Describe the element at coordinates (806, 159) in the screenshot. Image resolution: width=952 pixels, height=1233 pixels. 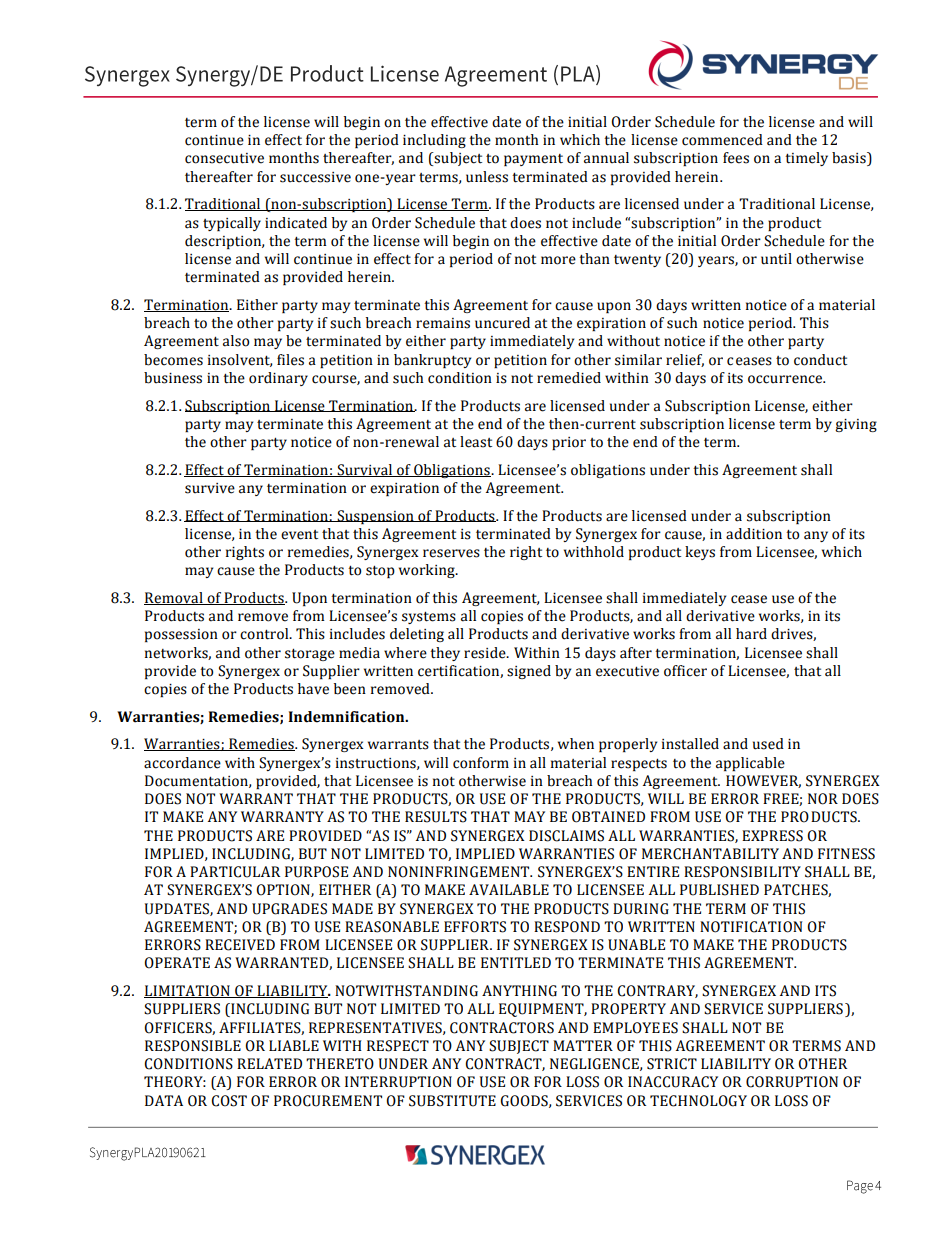
I see `timely` at that location.
